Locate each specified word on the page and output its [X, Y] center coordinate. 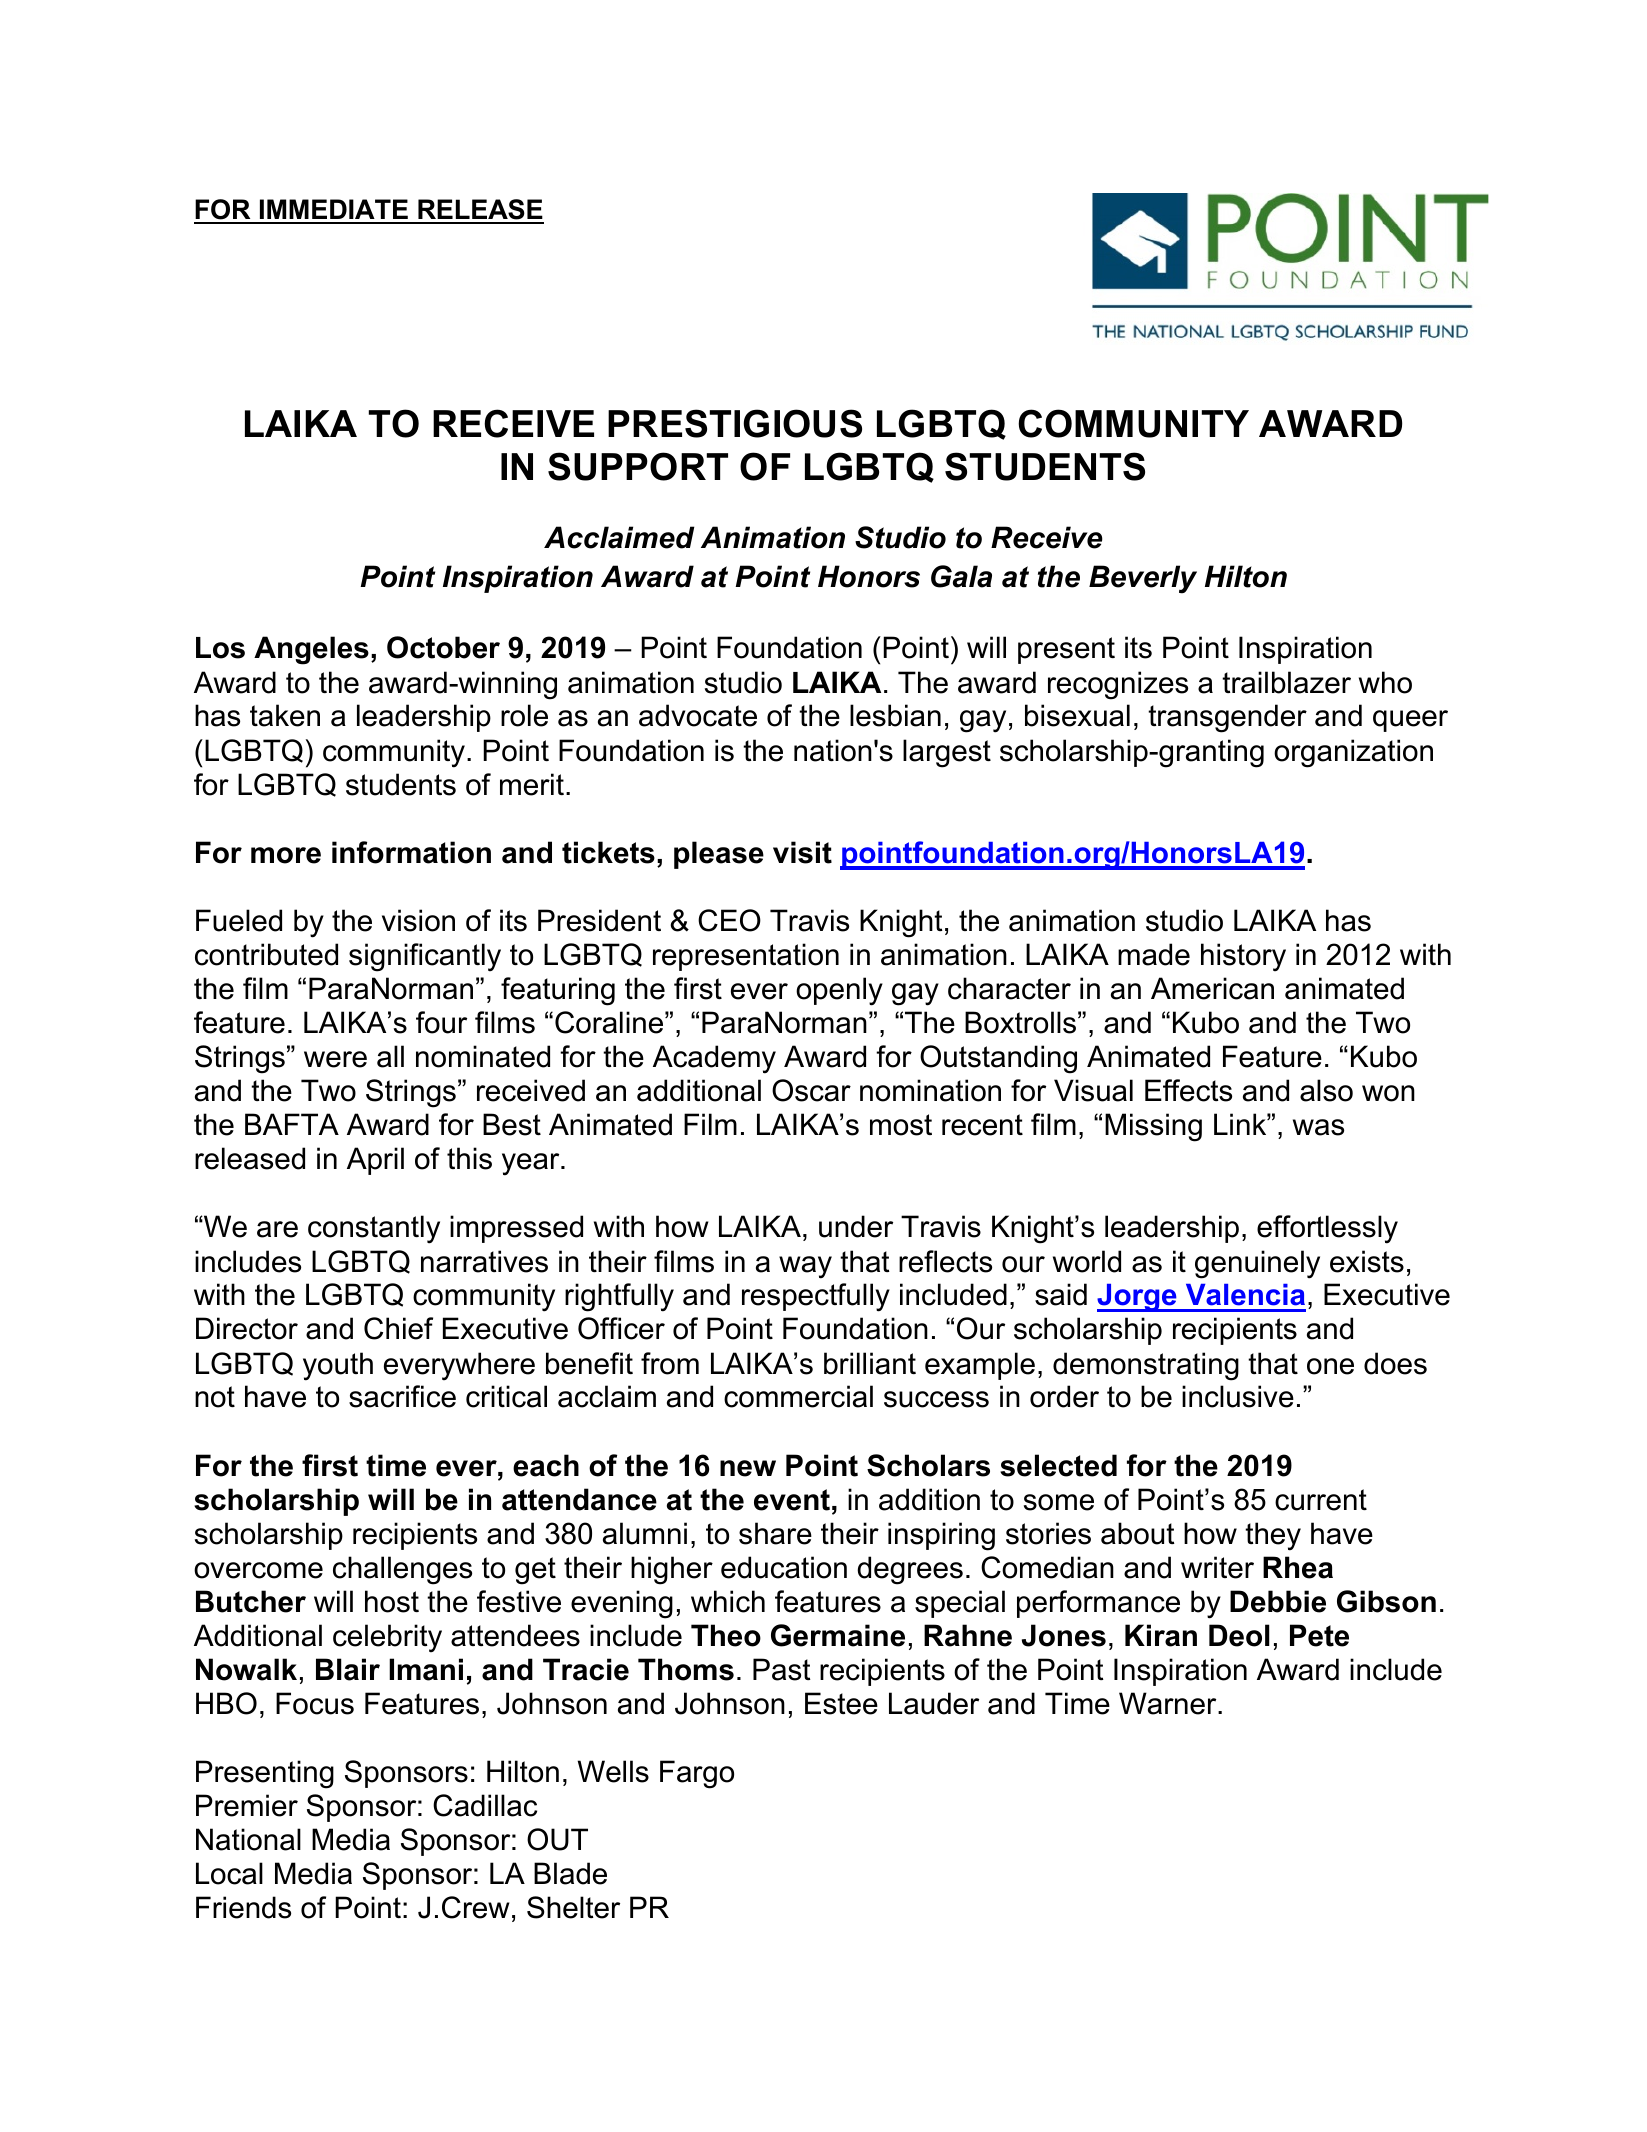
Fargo [697, 1774]
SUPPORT [638, 466]
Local [229, 1873]
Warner [1169, 1703]
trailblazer [1286, 682]
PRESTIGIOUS [735, 423]
